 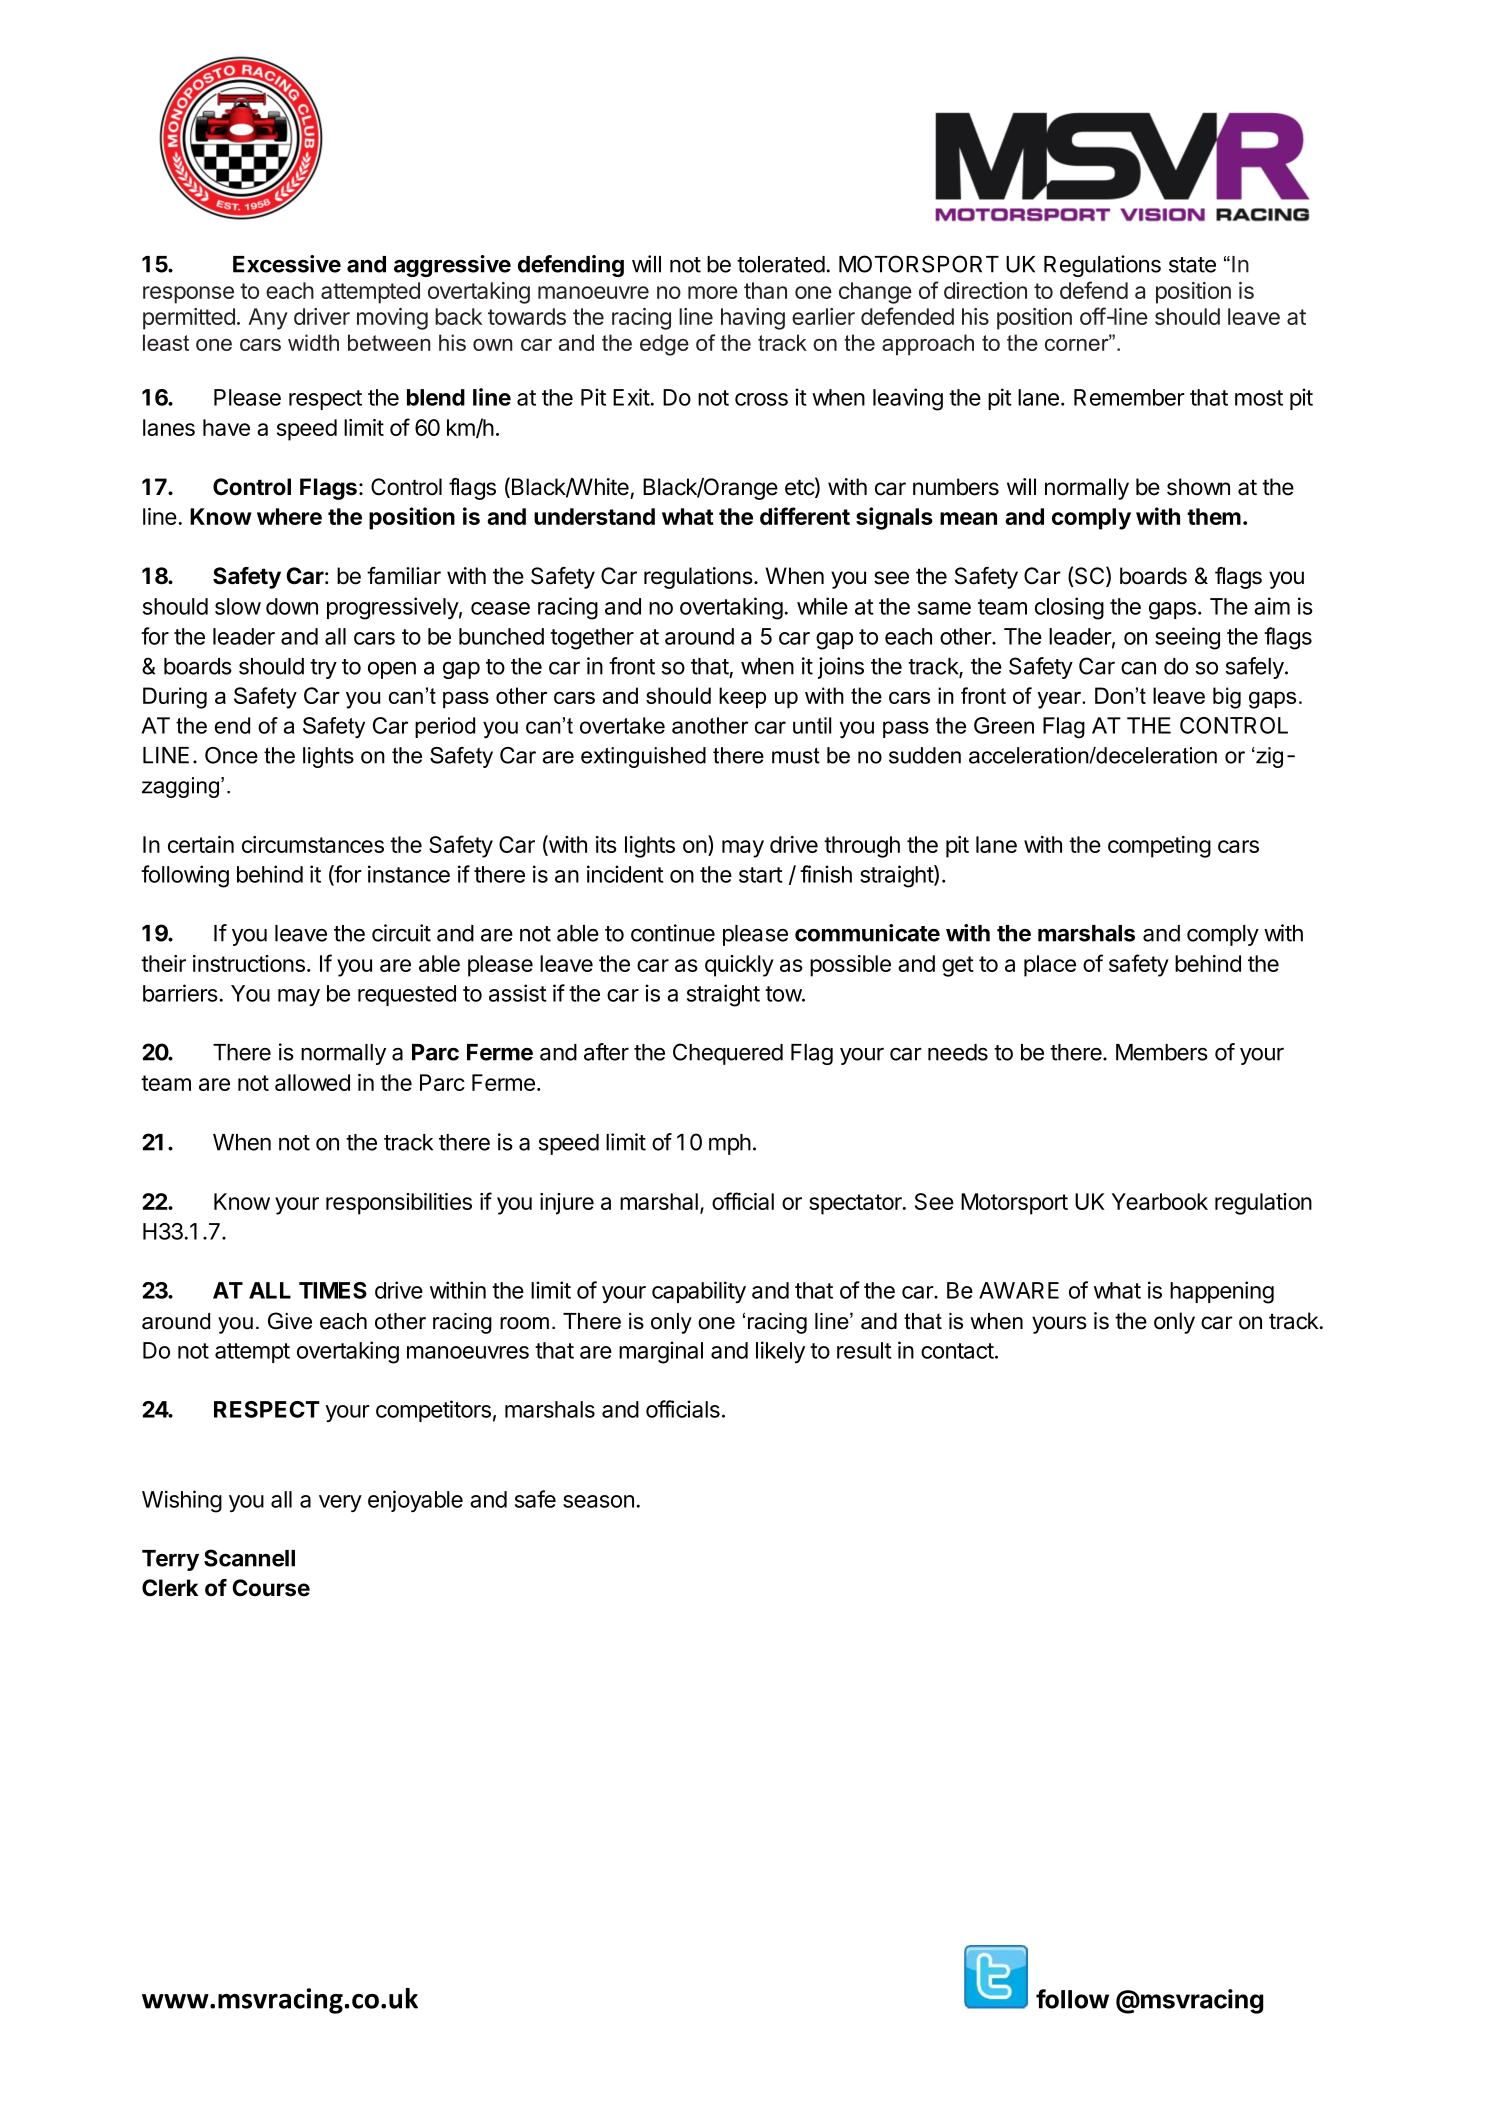 I want to click on Any, so click(x=268, y=319).
